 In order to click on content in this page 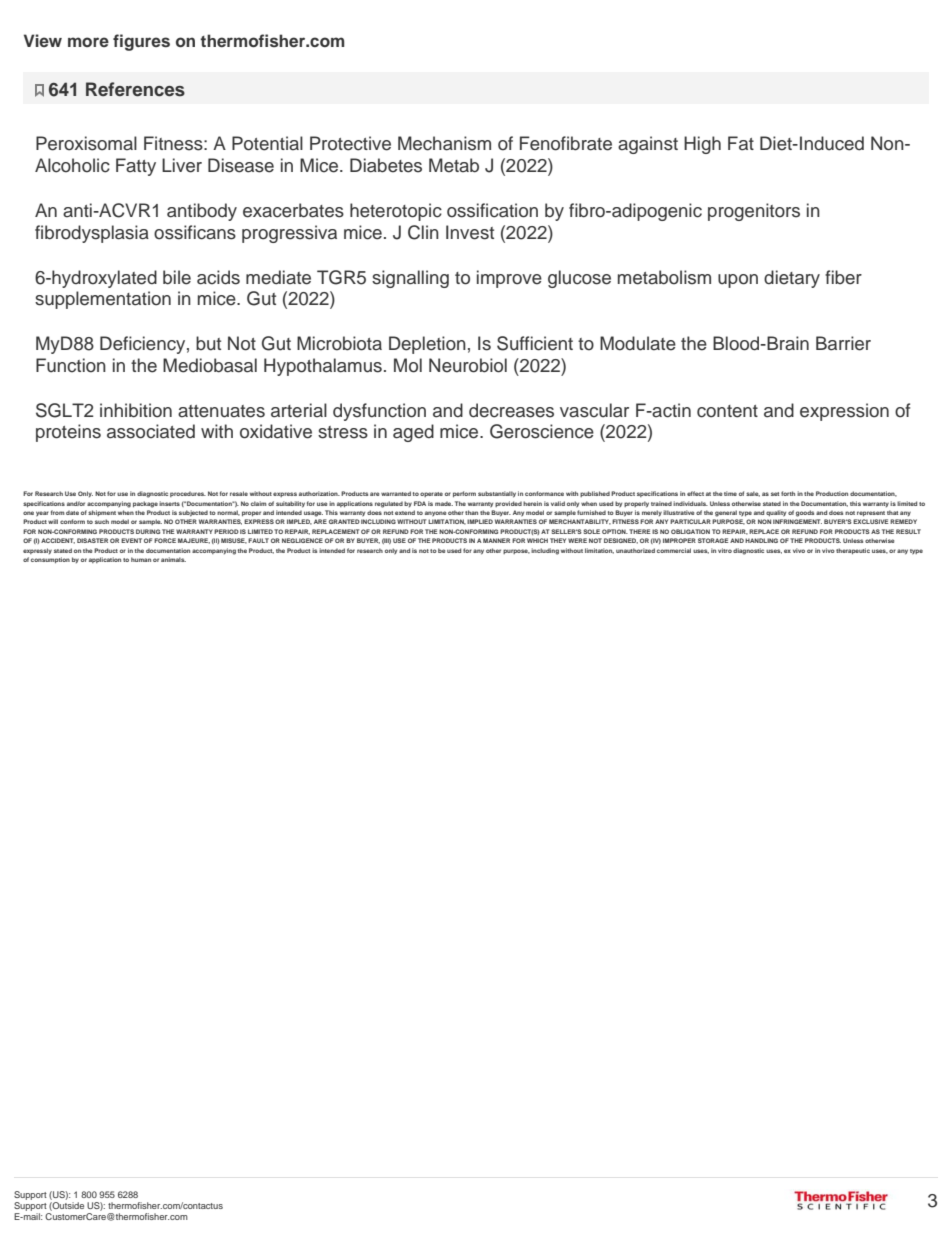, I will do `click(727, 411)`.
